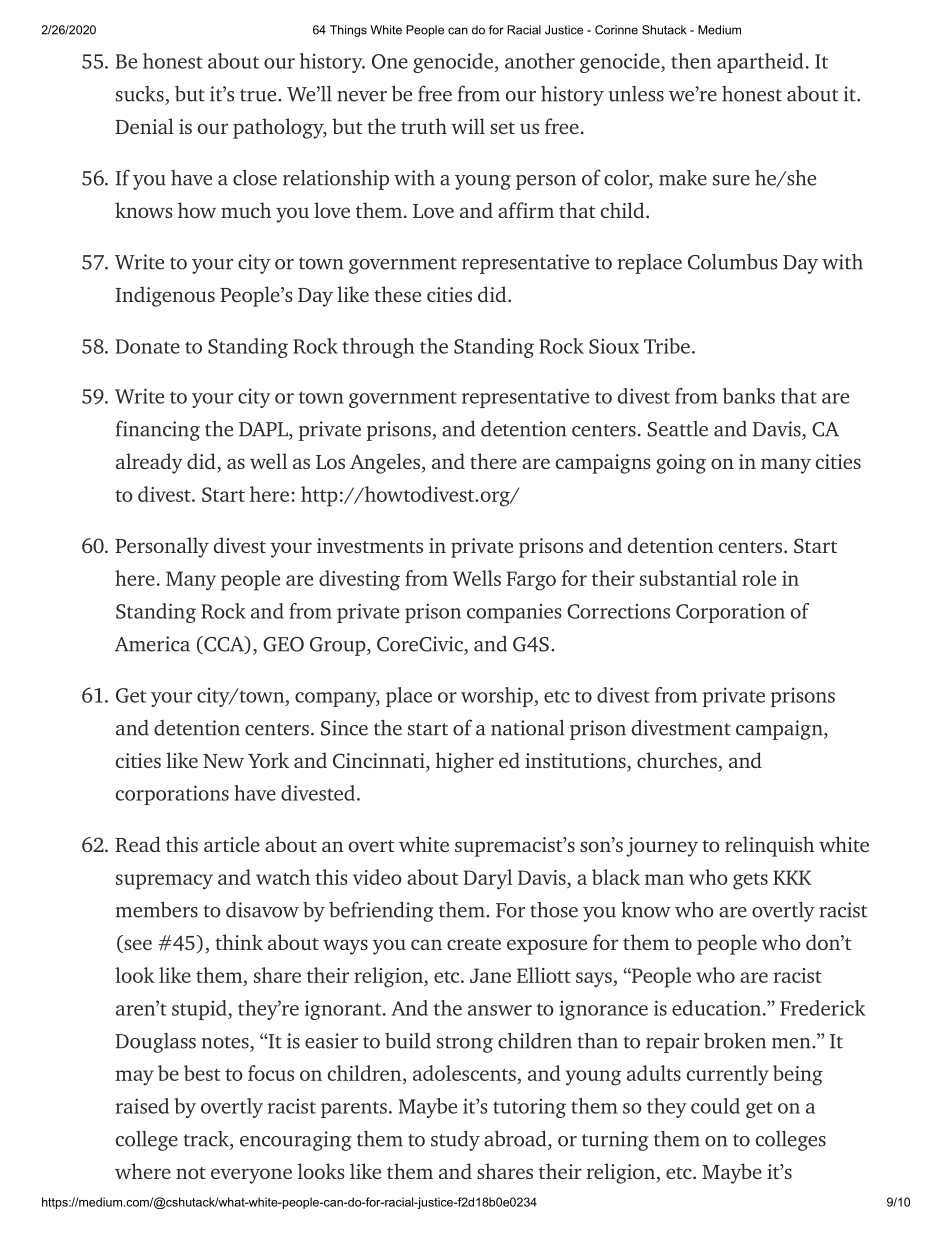  Describe the element at coordinates (760, 63) in the screenshot. I see `apartheid` at that location.
